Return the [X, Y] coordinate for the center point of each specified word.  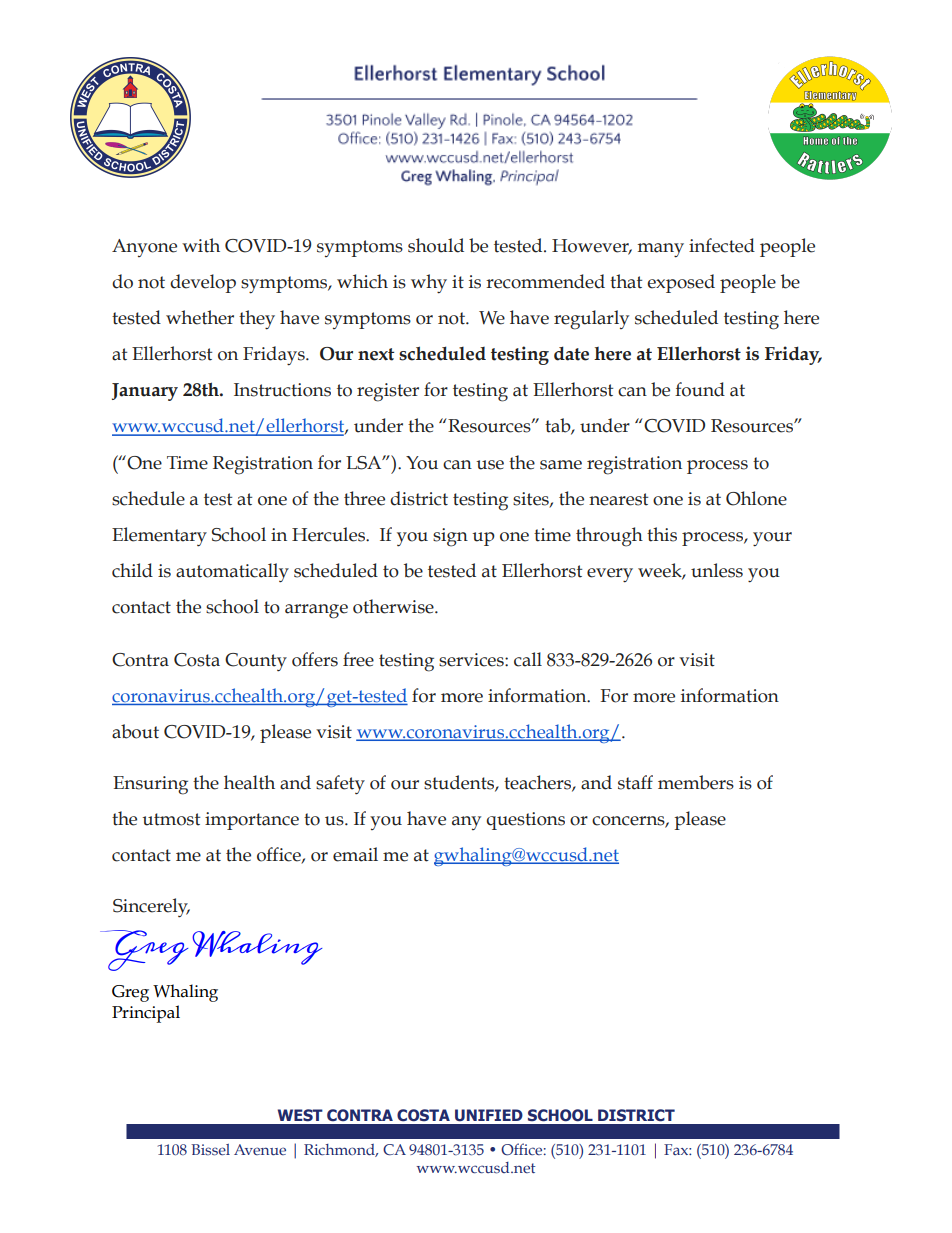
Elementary [159, 536]
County [256, 662]
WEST [300, 1115]
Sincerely [151, 907]
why [429, 284]
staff [635, 782]
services [472, 660]
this [662, 534]
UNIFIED [489, 1115]
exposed [681, 283]
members [696, 782]
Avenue [260, 1149]
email [355, 854]
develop [203, 283]
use [490, 465]
